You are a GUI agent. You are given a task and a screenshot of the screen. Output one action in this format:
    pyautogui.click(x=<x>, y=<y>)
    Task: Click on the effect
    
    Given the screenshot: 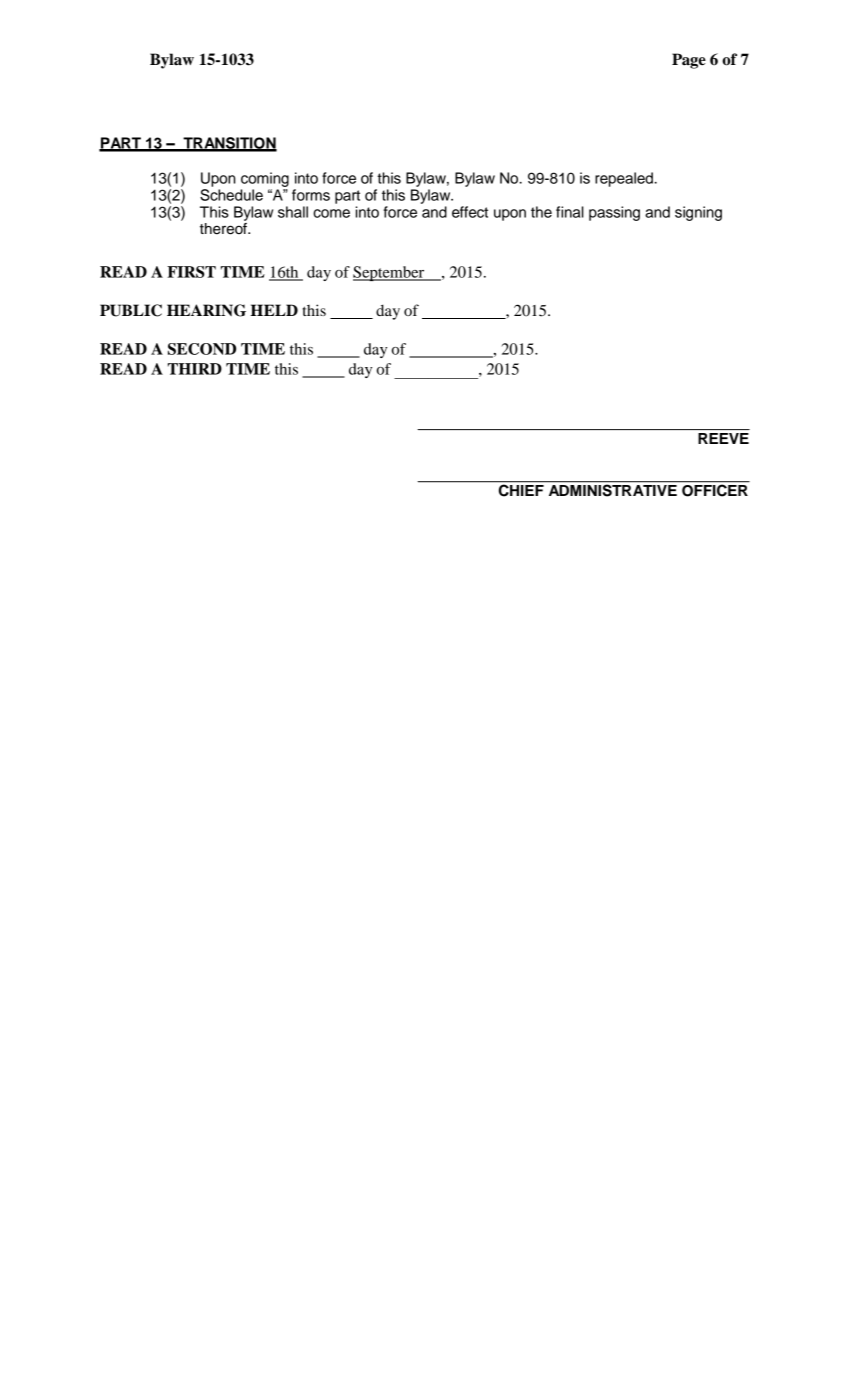 What is the action you would take?
    pyautogui.click(x=470, y=212)
